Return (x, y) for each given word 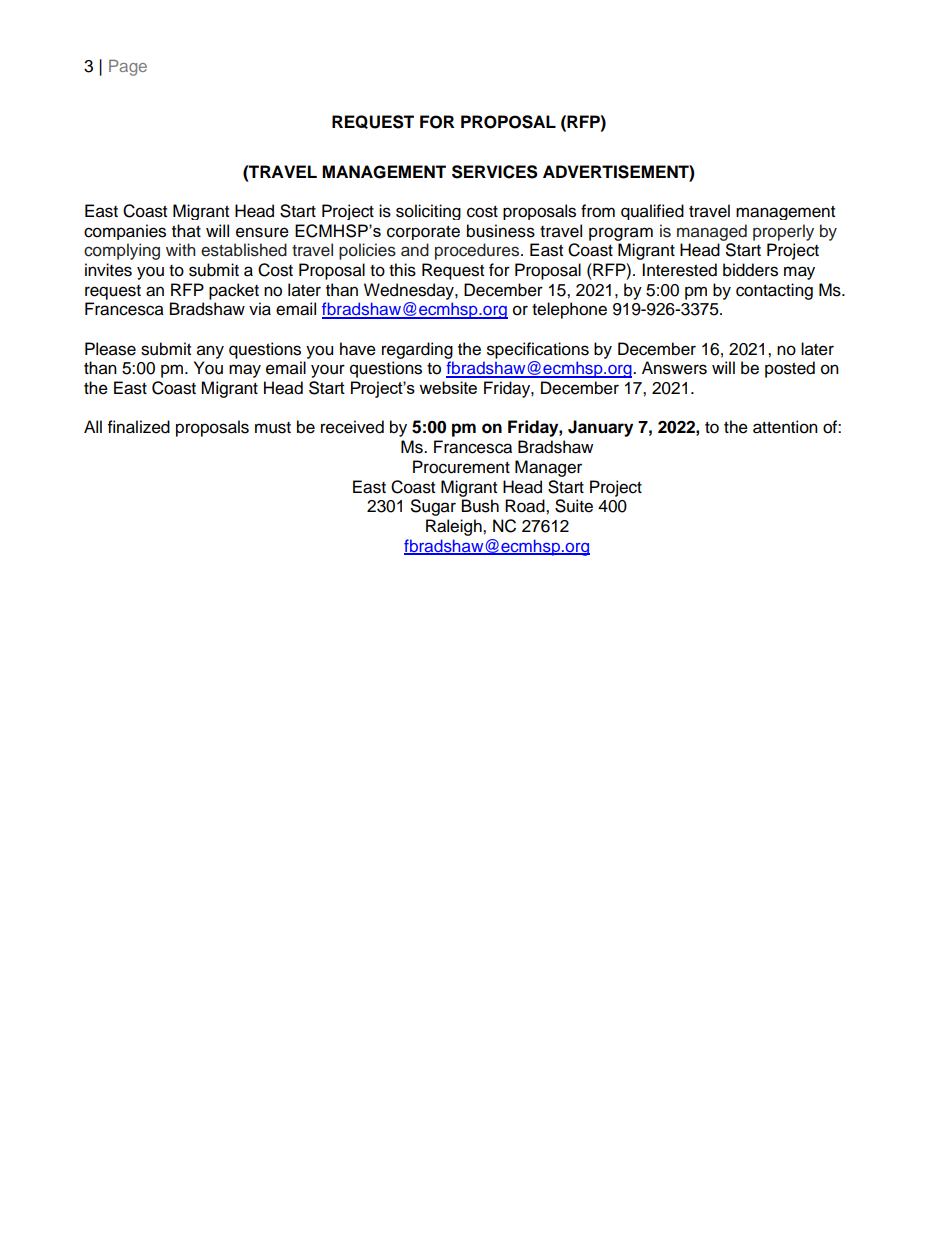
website (448, 387)
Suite (574, 506)
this (402, 270)
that (186, 231)
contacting (774, 291)
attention (785, 427)
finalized (139, 427)
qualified (652, 212)
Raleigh (455, 527)
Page (128, 67)
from (598, 211)
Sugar (433, 507)
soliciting (428, 212)
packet (234, 291)
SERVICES (495, 172)
